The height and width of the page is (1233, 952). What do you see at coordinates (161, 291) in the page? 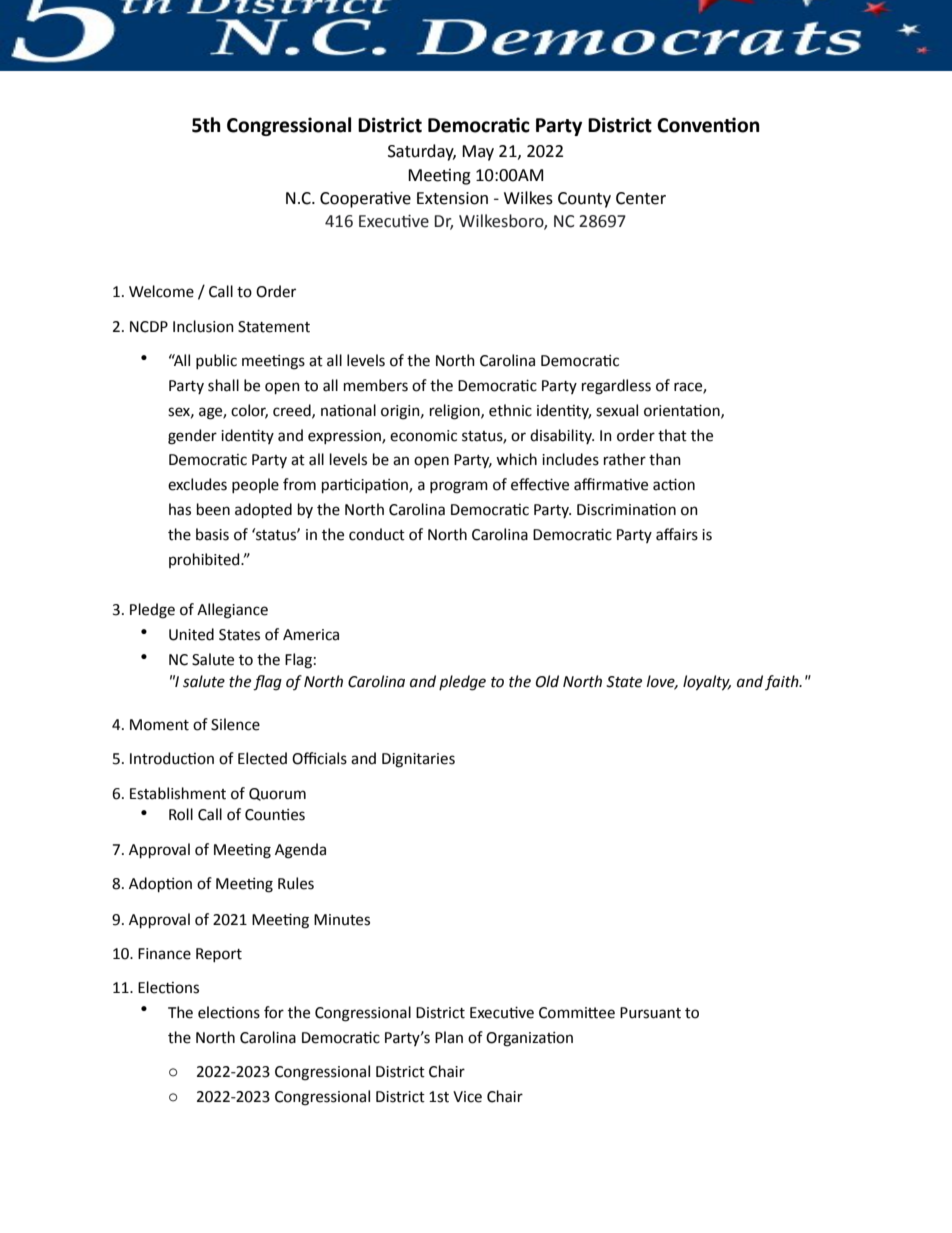
I see `Welcome` at bounding box center [161, 291].
